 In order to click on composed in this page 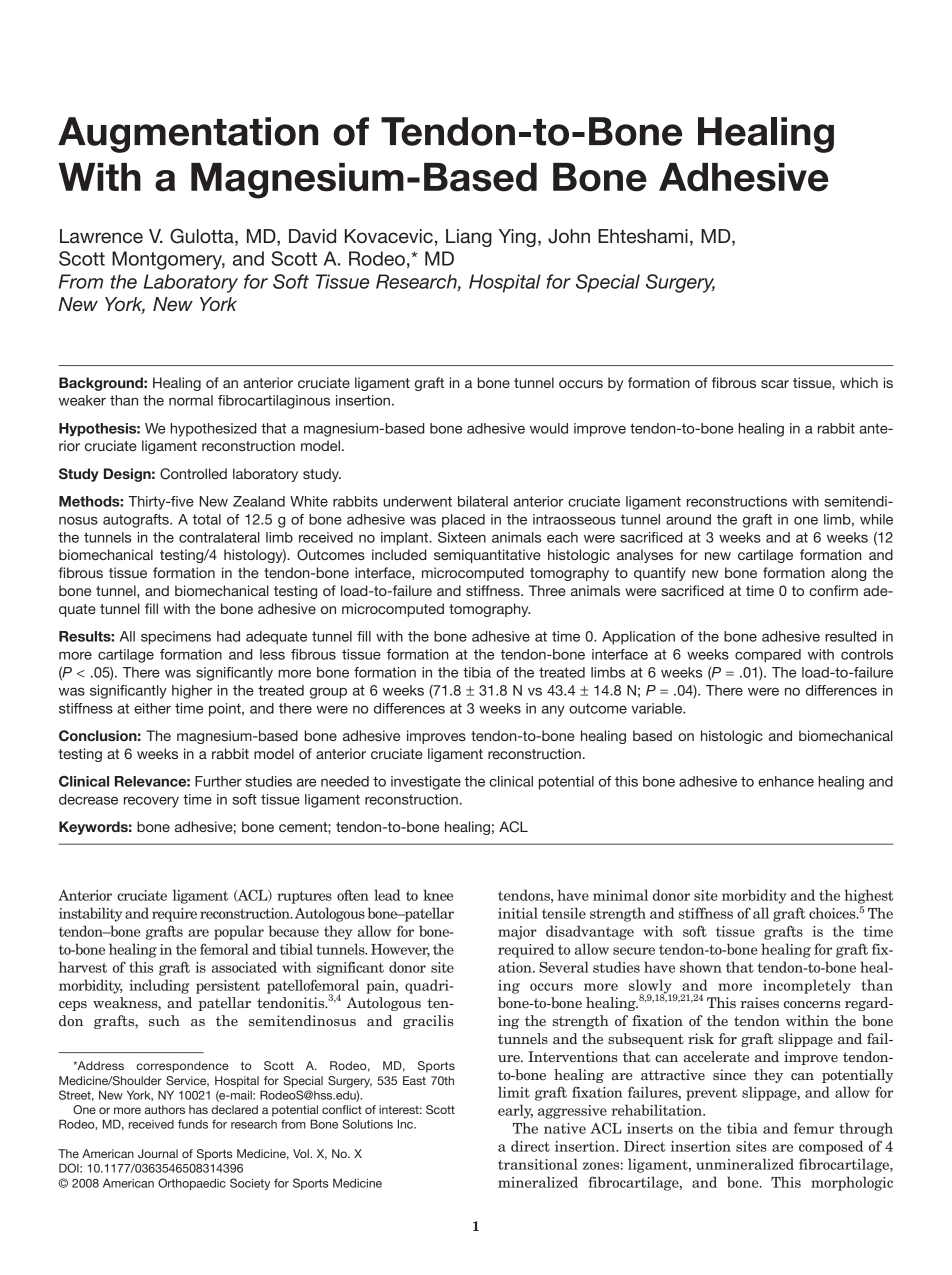, I will do `click(831, 1147)`.
